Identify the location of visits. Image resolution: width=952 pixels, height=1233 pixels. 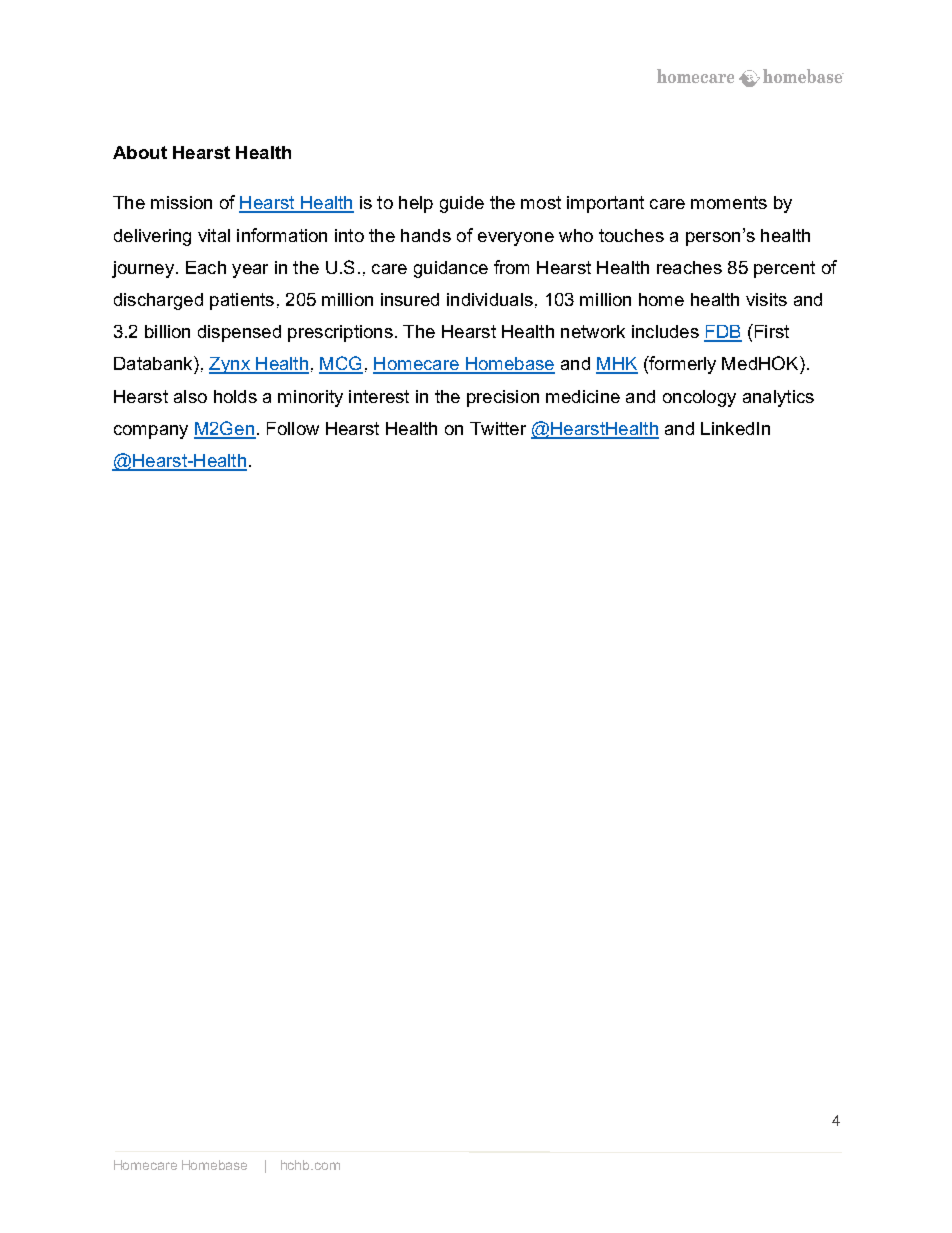
(766, 299).
